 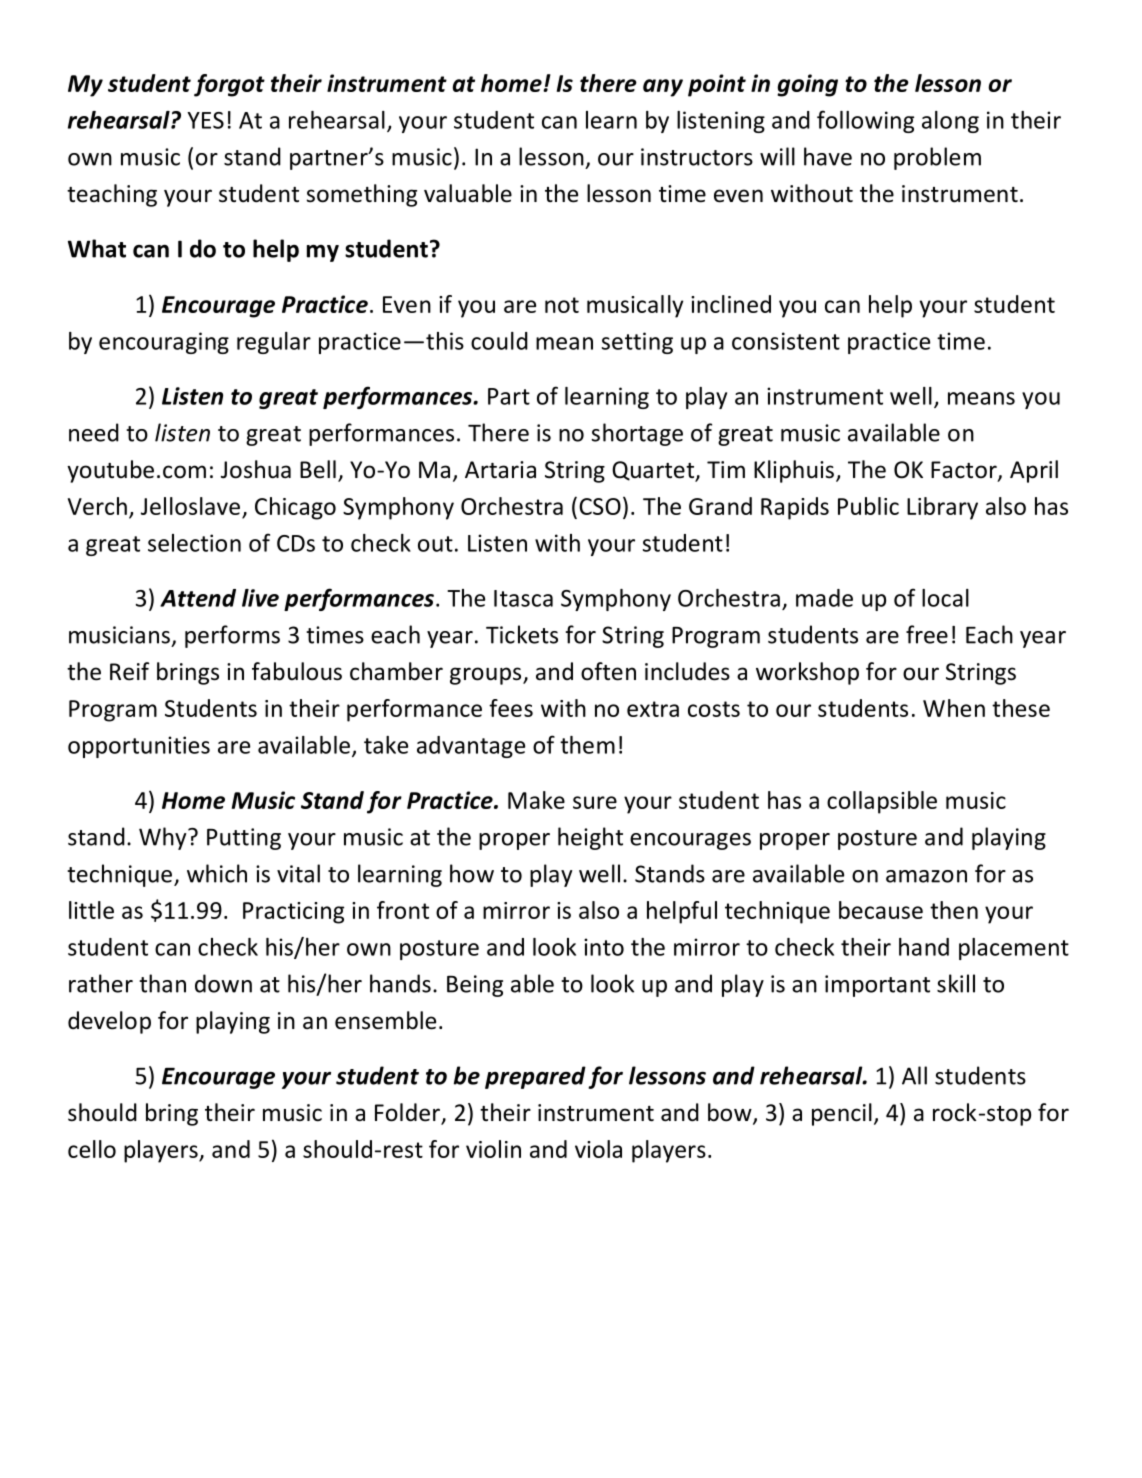 What do you see at coordinates (562, 305) in the image?
I see `not` at bounding box center [562, 305].
